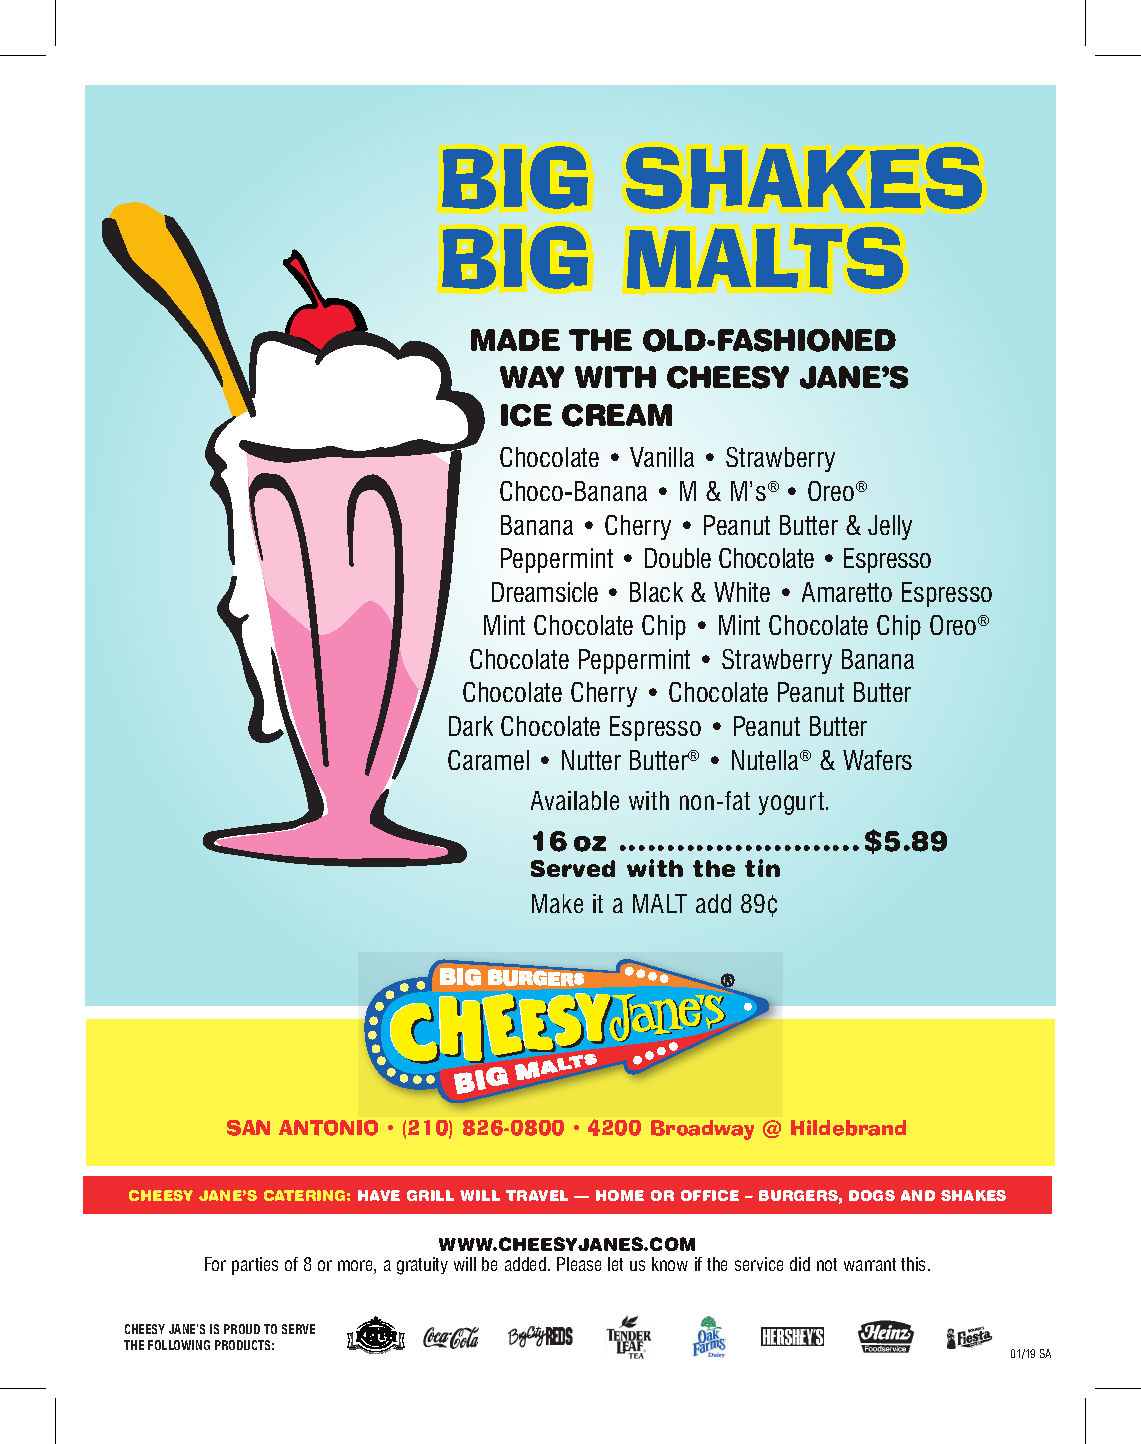 This screenshot has width=1141, height=1444. I want to click on Dark, so click(471, 726).
